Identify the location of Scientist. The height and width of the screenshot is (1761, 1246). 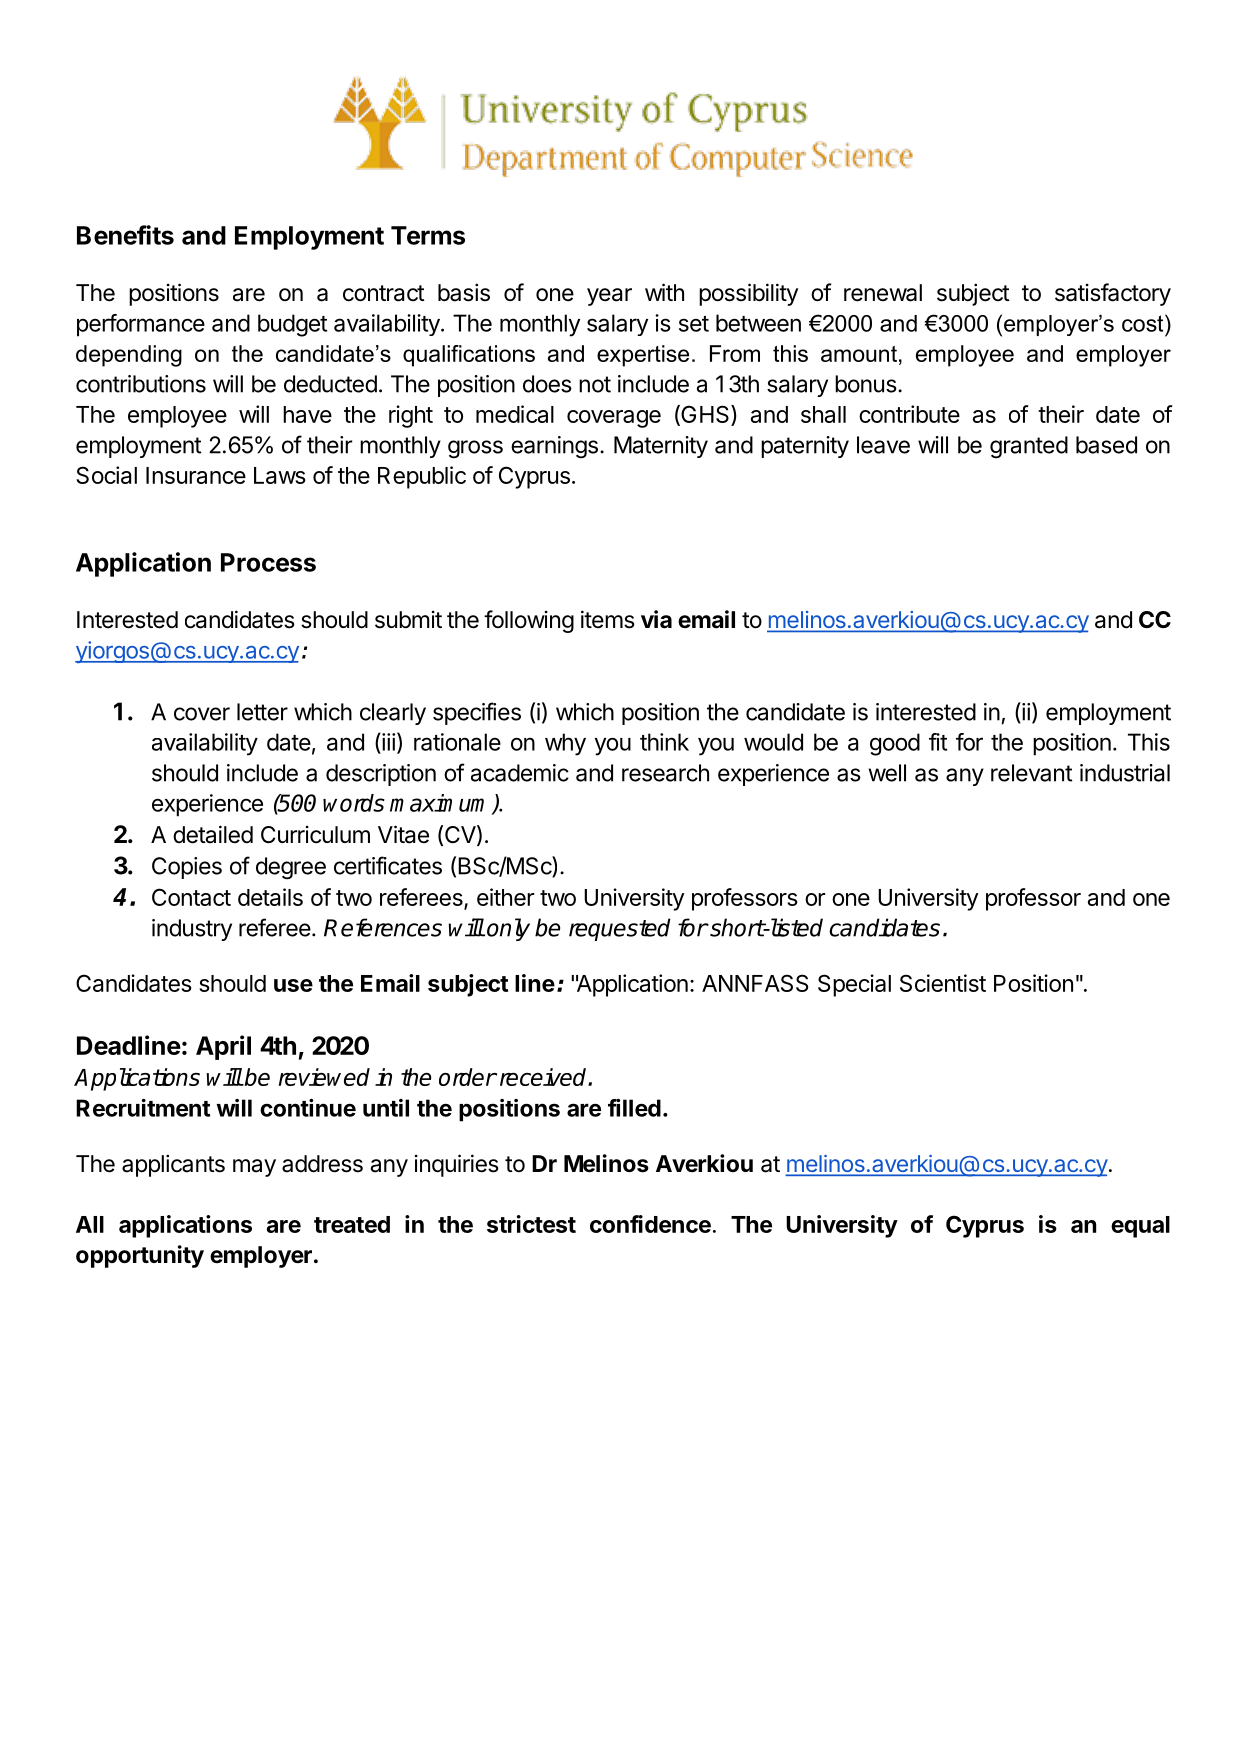
(943, 983).
